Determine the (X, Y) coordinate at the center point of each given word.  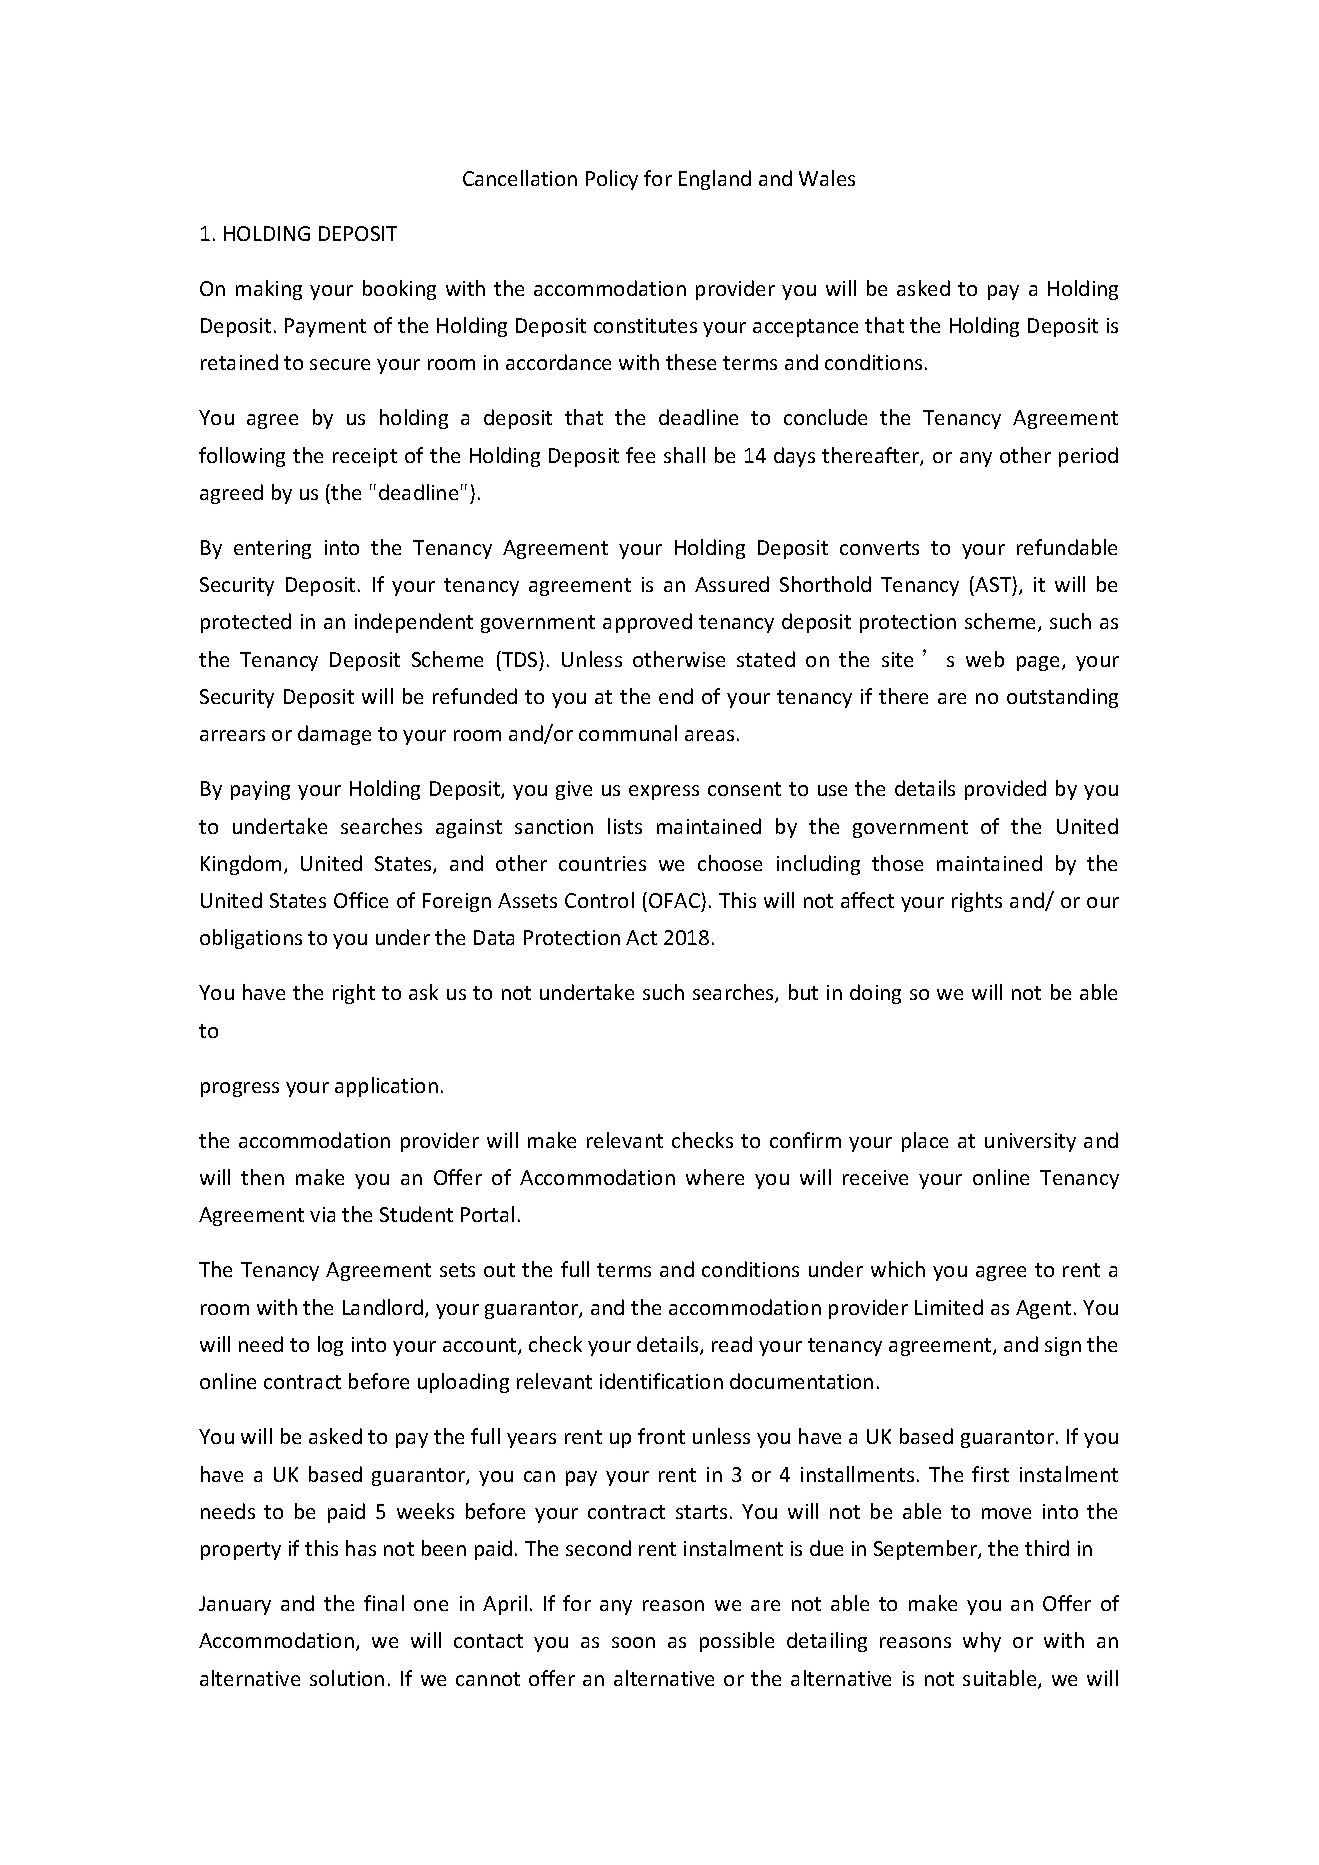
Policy (612, 180)
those (897, 863)
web (985, 659)
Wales (827, 178)
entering (272, 549)
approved (647, 623)
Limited (949, 1307)
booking (399, 290)
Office (361, 900)
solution (347, 1678)
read (732, 1344)
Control (599, 900)
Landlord (383, 1307)
